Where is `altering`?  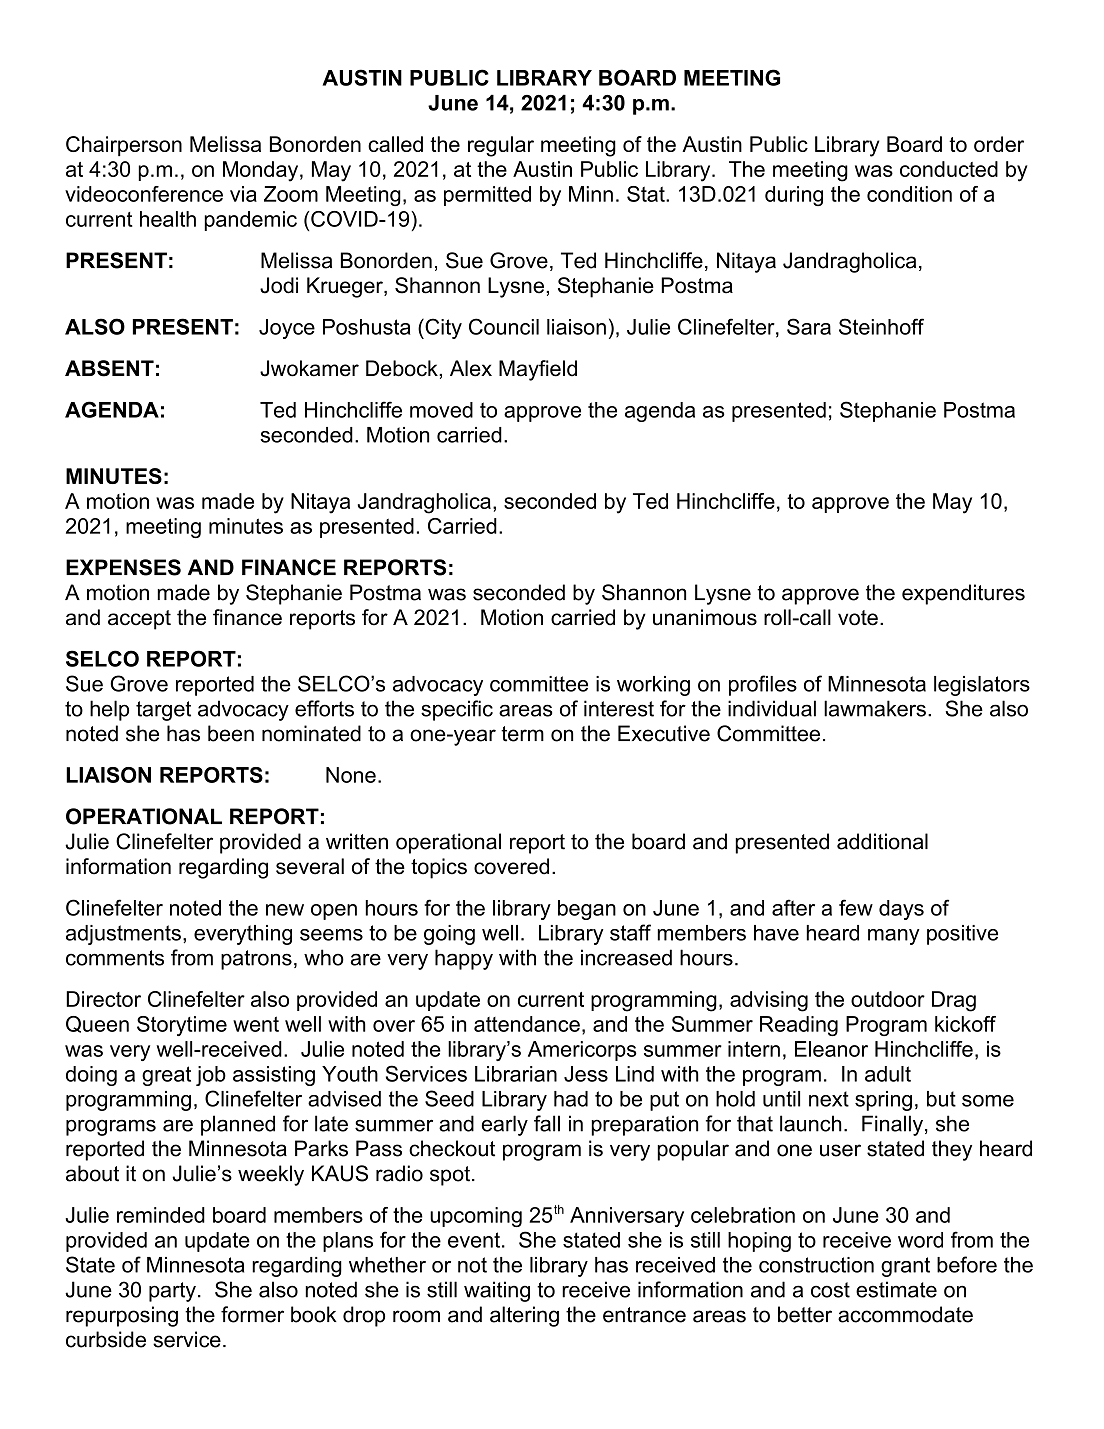
altering is located at coordinates (524, 1316).
